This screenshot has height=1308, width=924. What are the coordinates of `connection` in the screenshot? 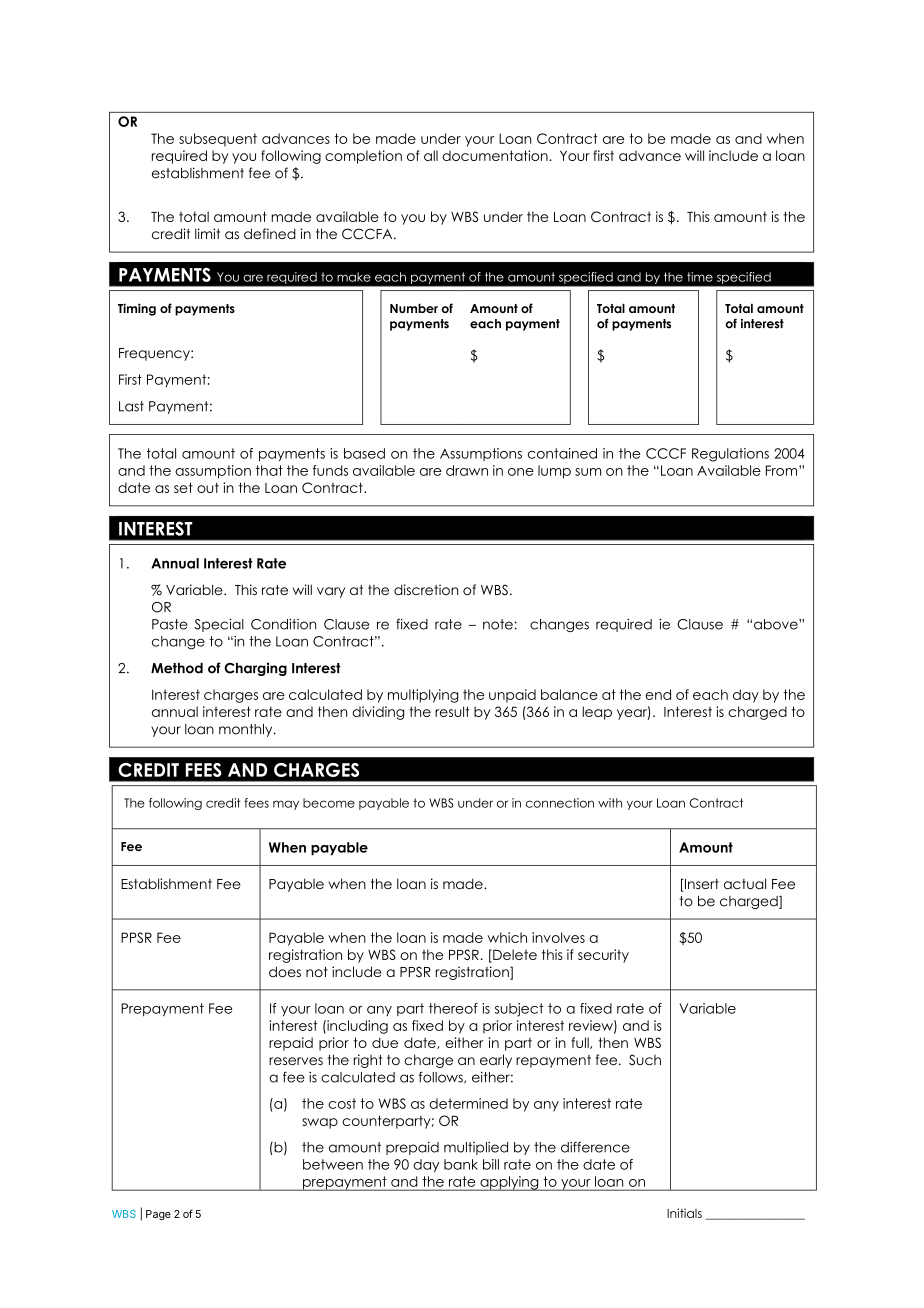 It's located at (560, 803).
